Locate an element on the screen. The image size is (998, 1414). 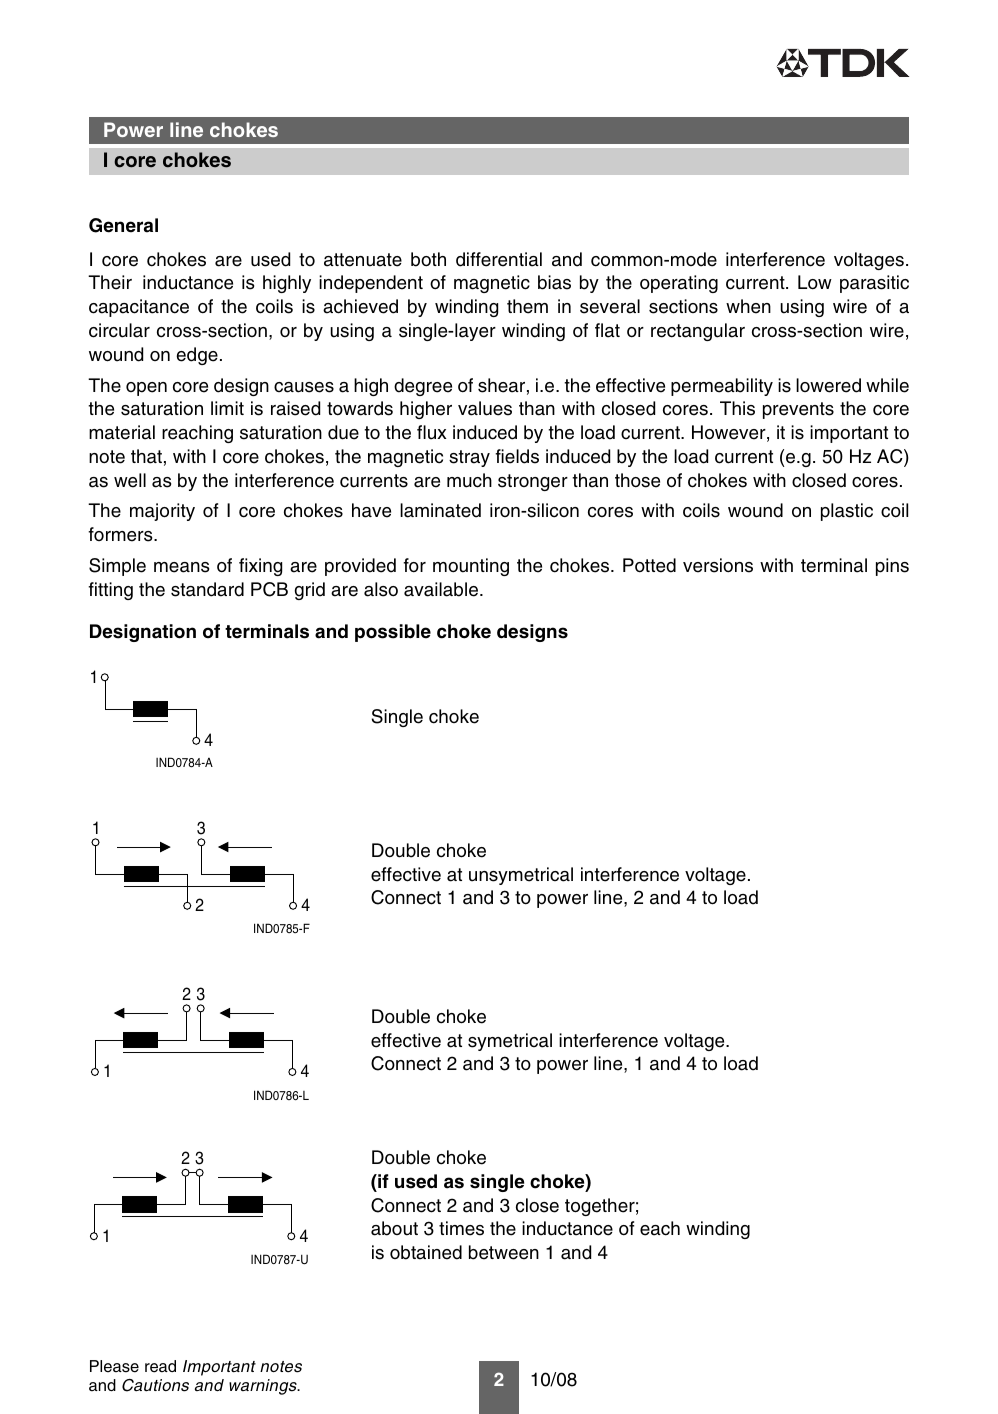
read is located at coordinates (160, 1366).
